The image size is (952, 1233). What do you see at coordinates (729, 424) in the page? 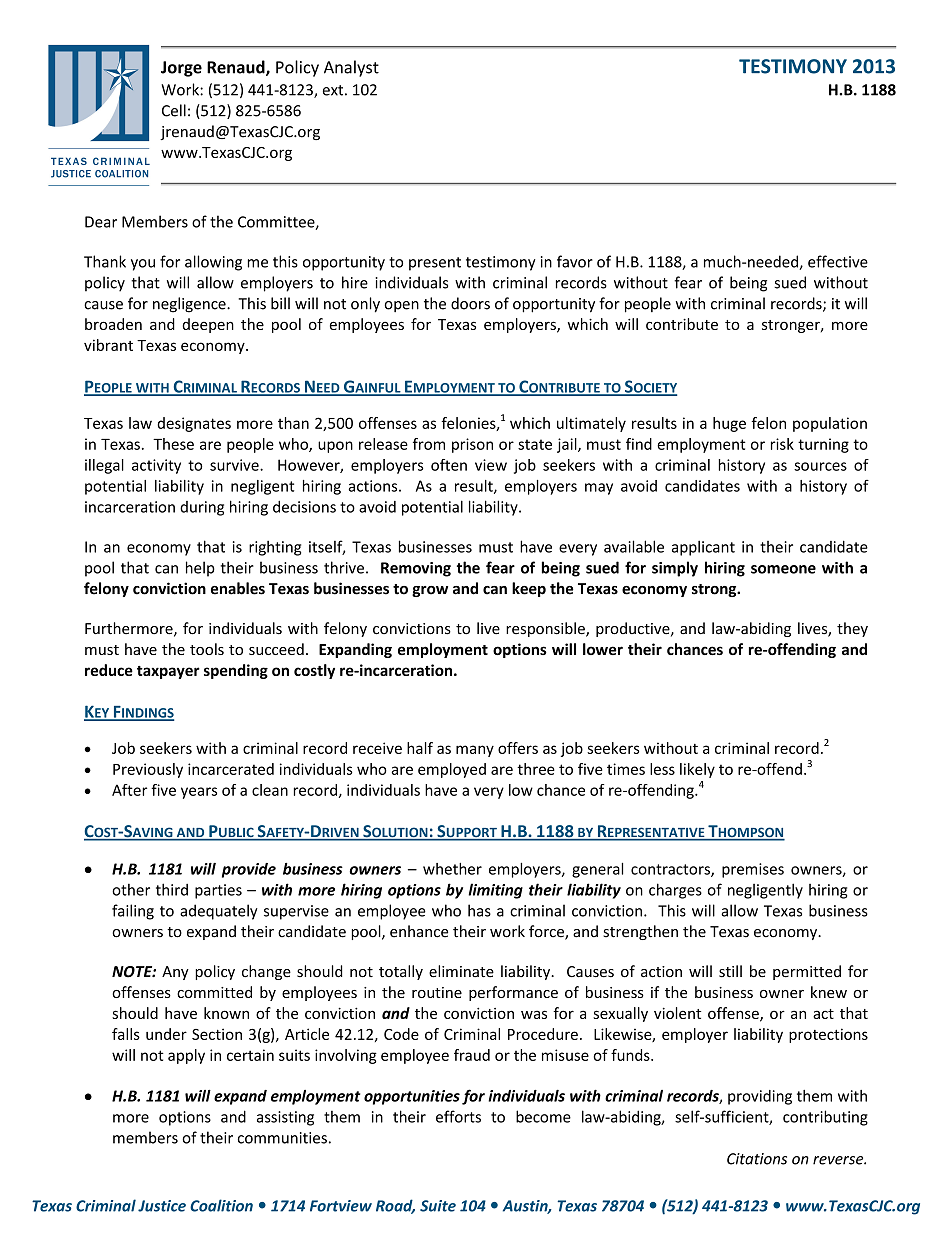
I see `huge` at bounding box center [729, 424].
